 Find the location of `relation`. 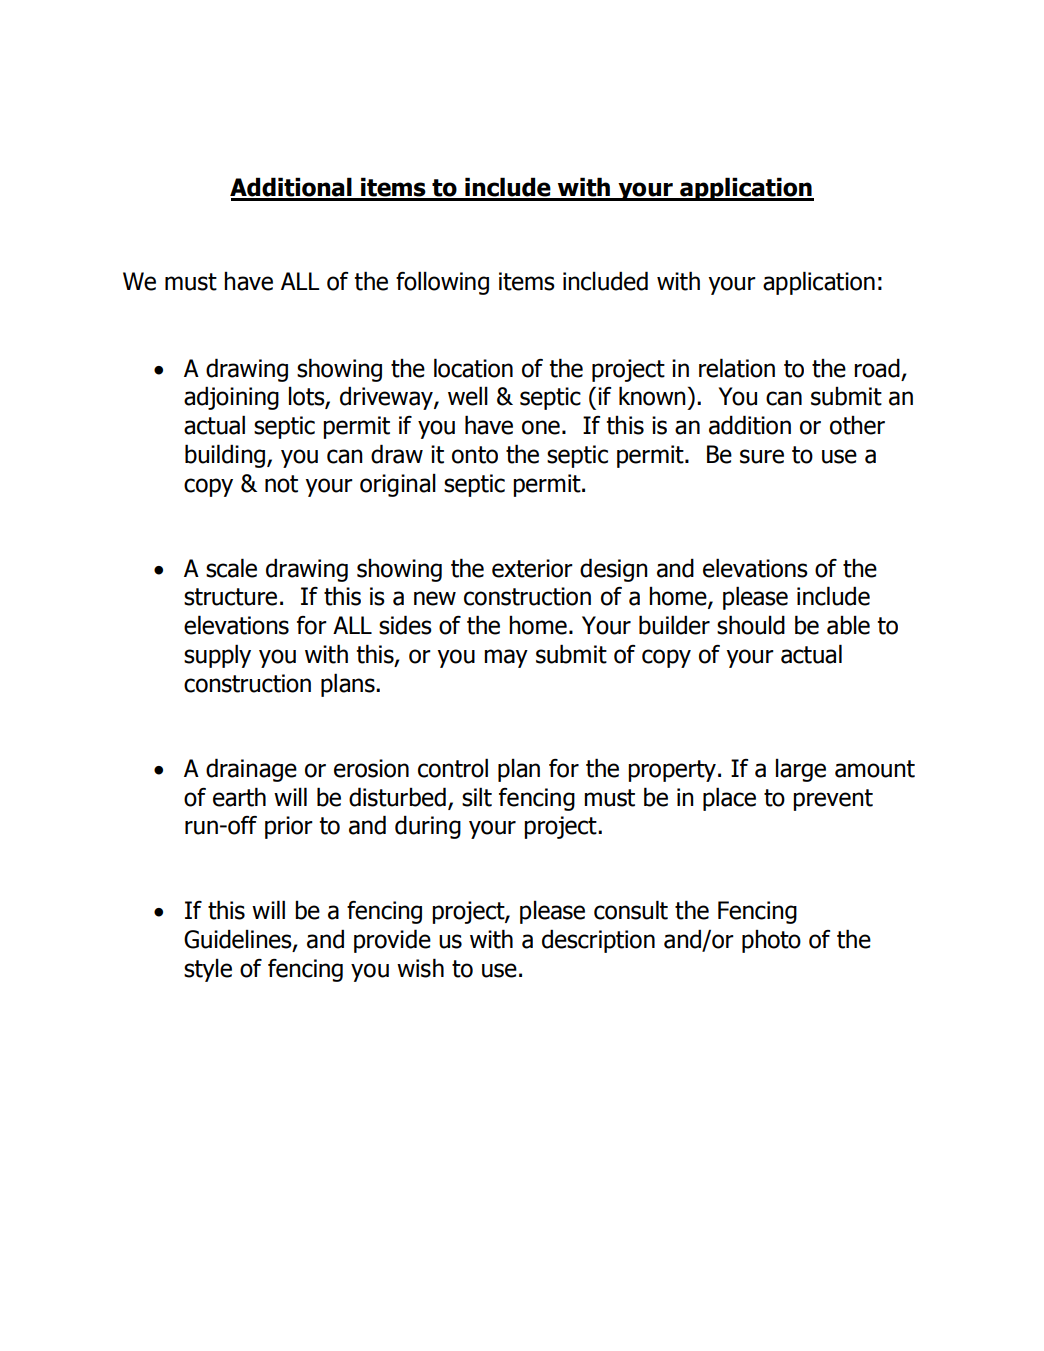

relation is located at coordinates (737, 368).
